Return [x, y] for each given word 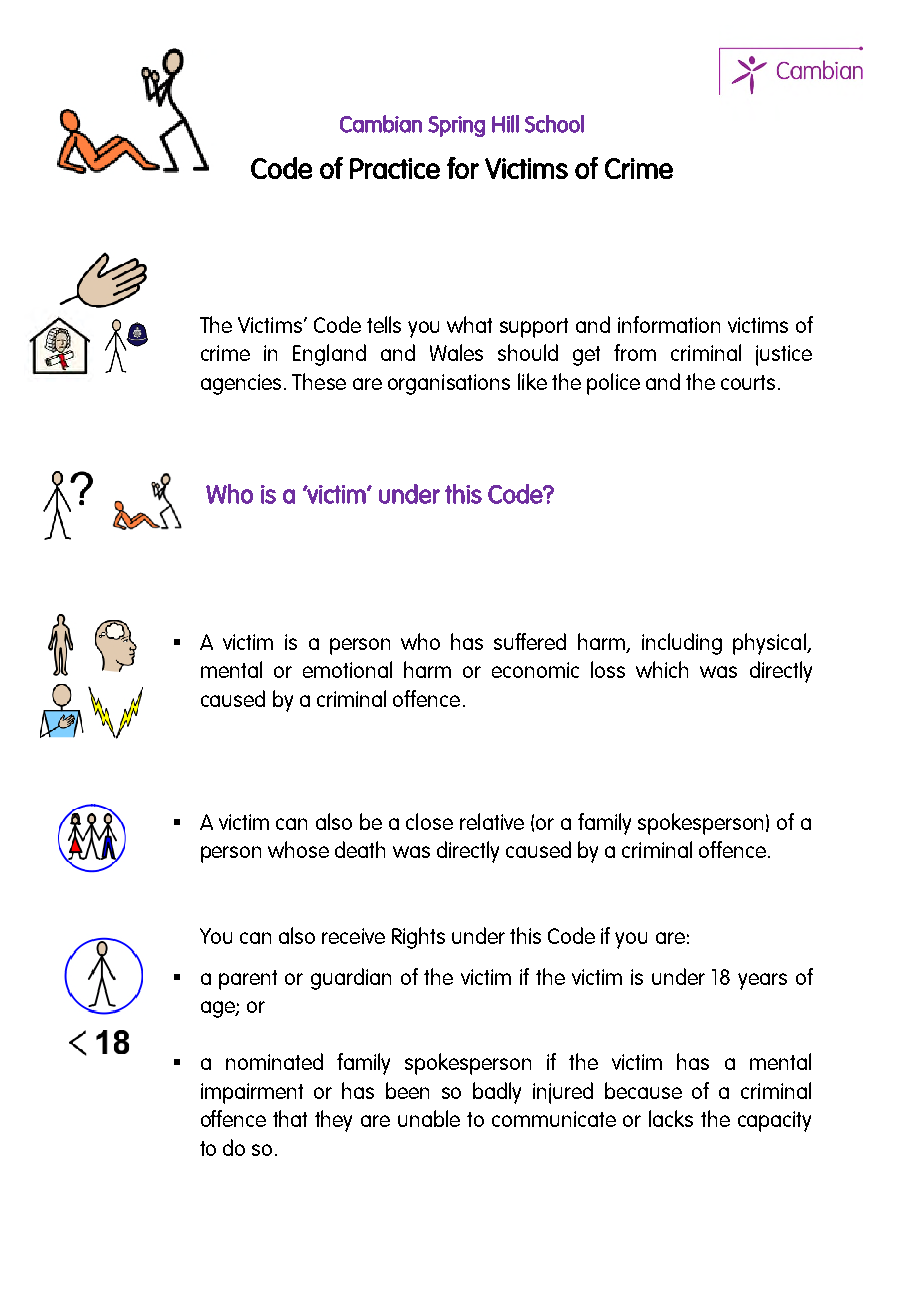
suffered [530, 641]
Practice [395, 168]
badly [497, 1093]
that [290, 1118]
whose [298, 849]
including [682, 644]
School [554, 124]
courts [748, 382]
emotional [347, 669]
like [532, 381]
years [762, 981]
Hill [505, 124]
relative [492, 821]
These [319, 381]
